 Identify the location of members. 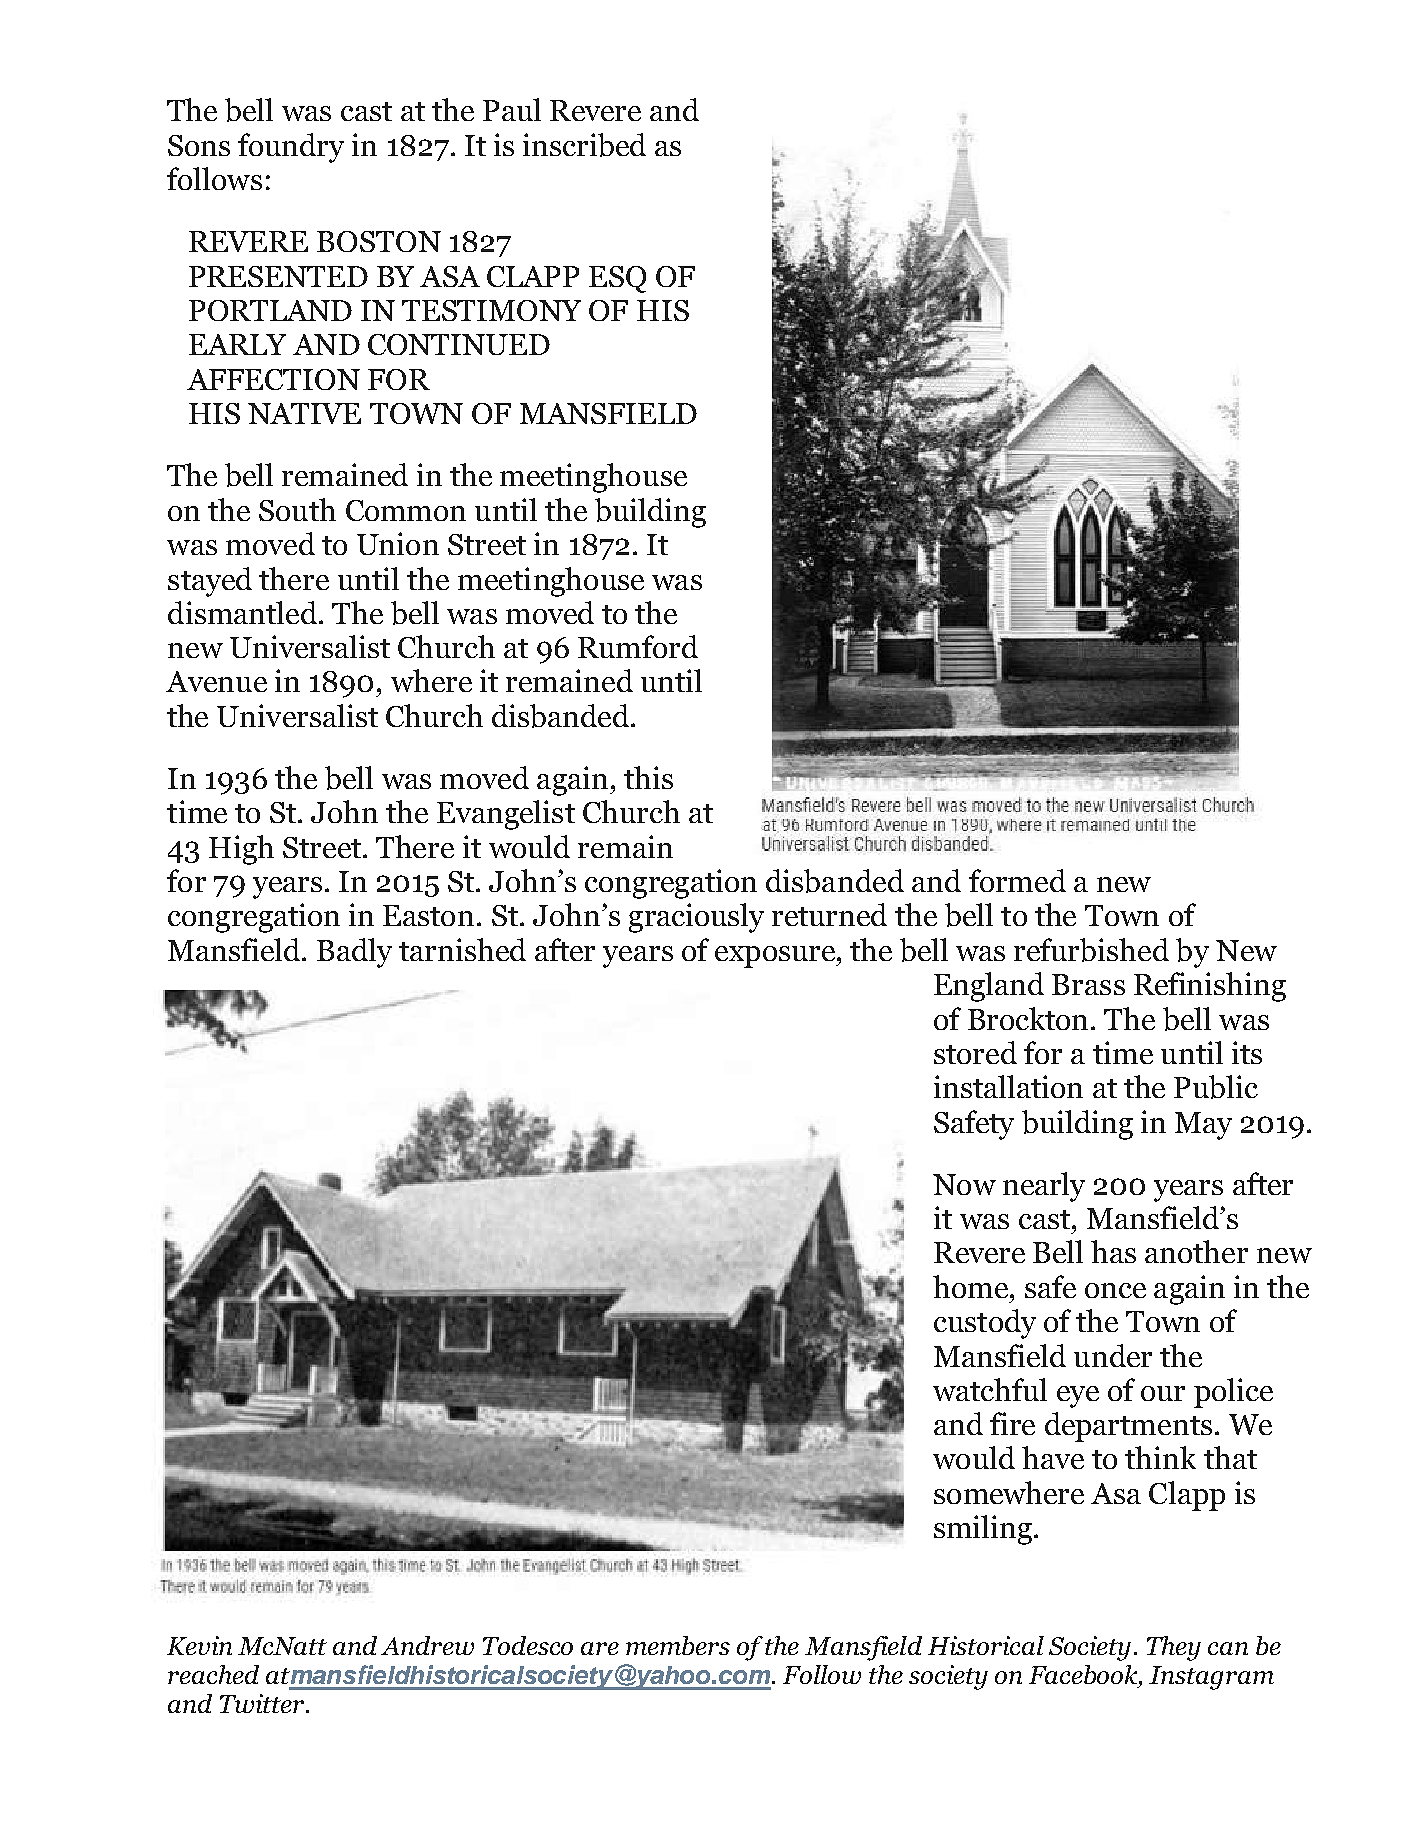
(678, 1645).
